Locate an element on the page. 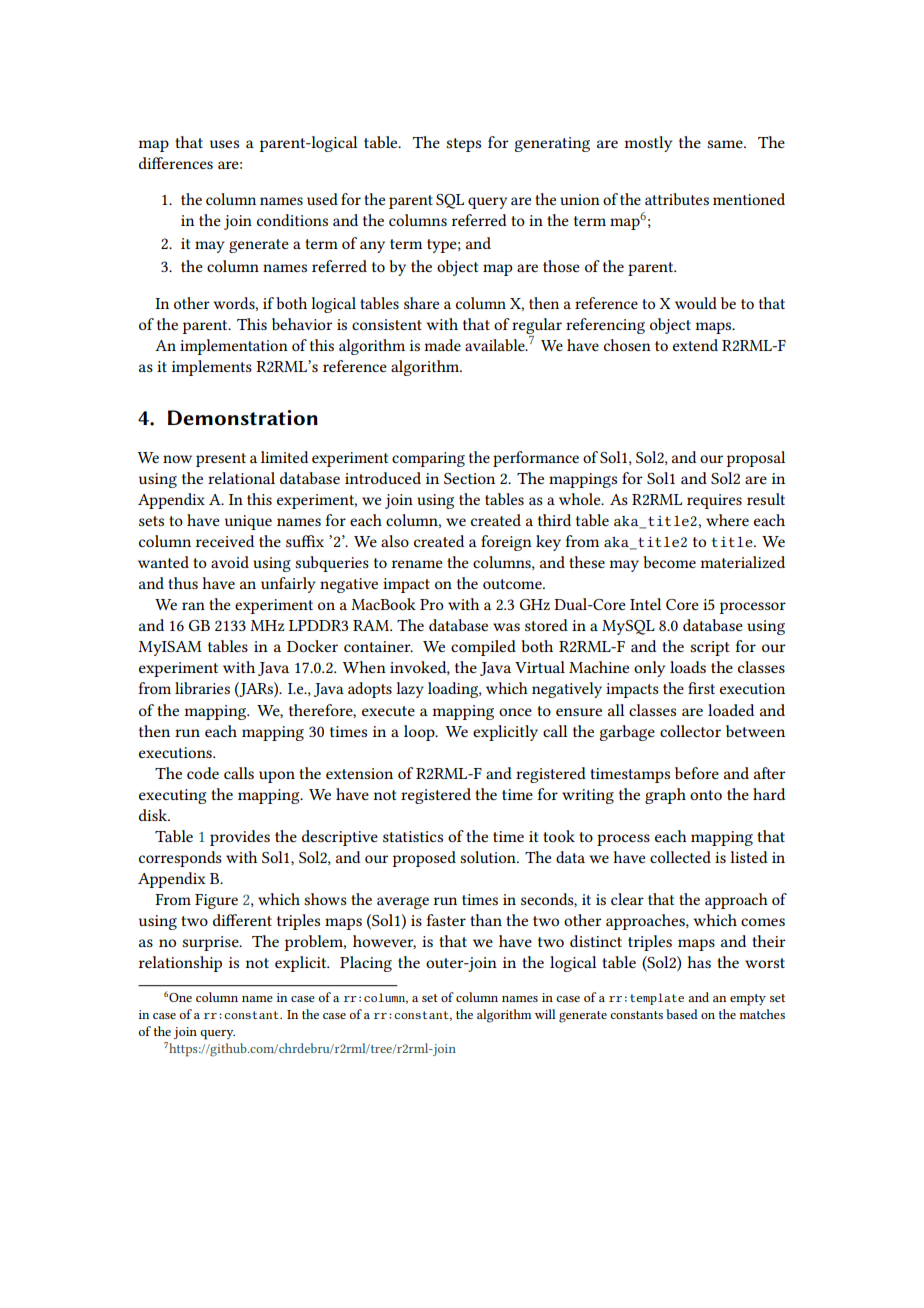 The width and height of the document is (924, 1308). loop is located at coordinates (420, 733).
